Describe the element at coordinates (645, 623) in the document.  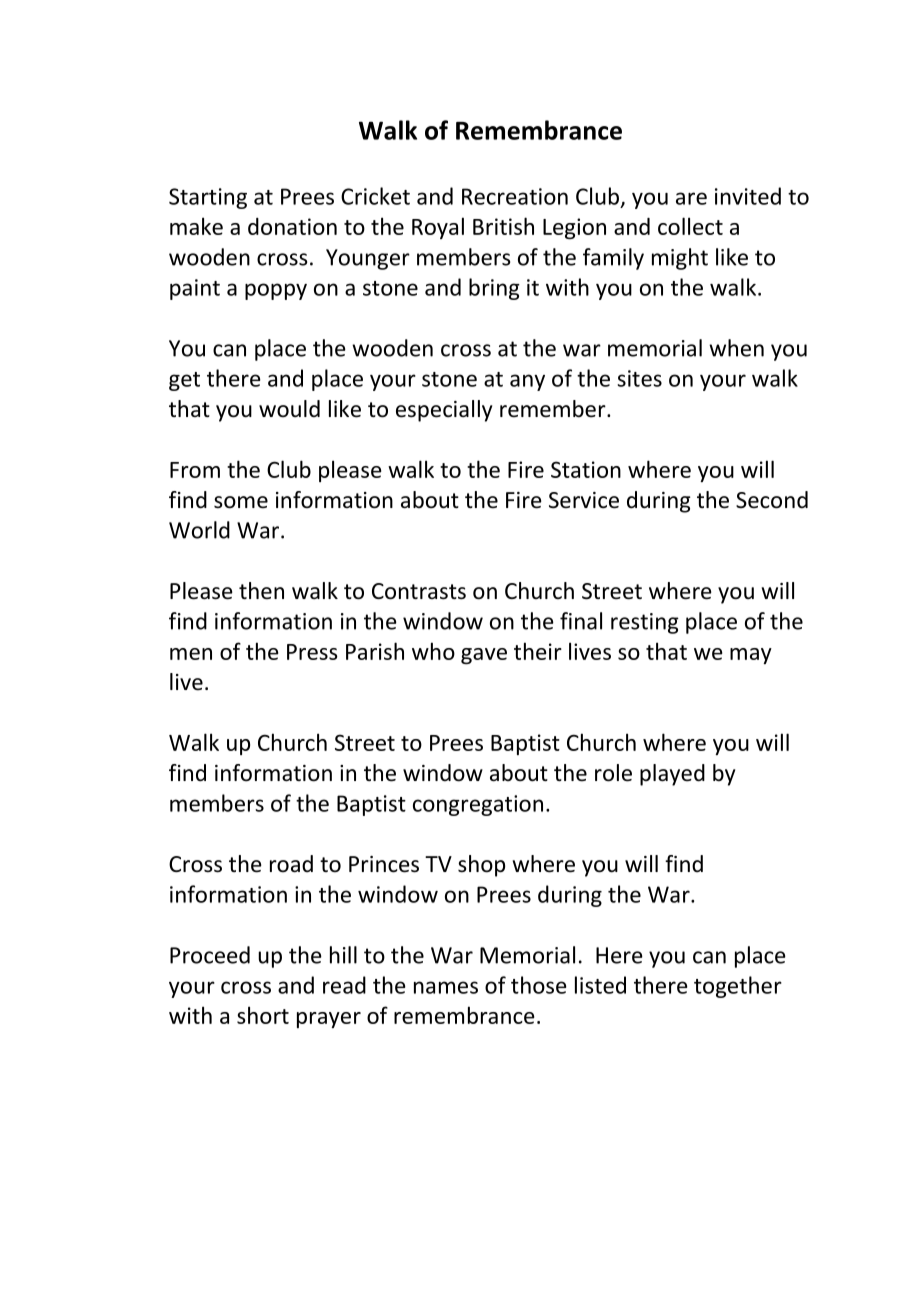
I see `resting` at that location.
